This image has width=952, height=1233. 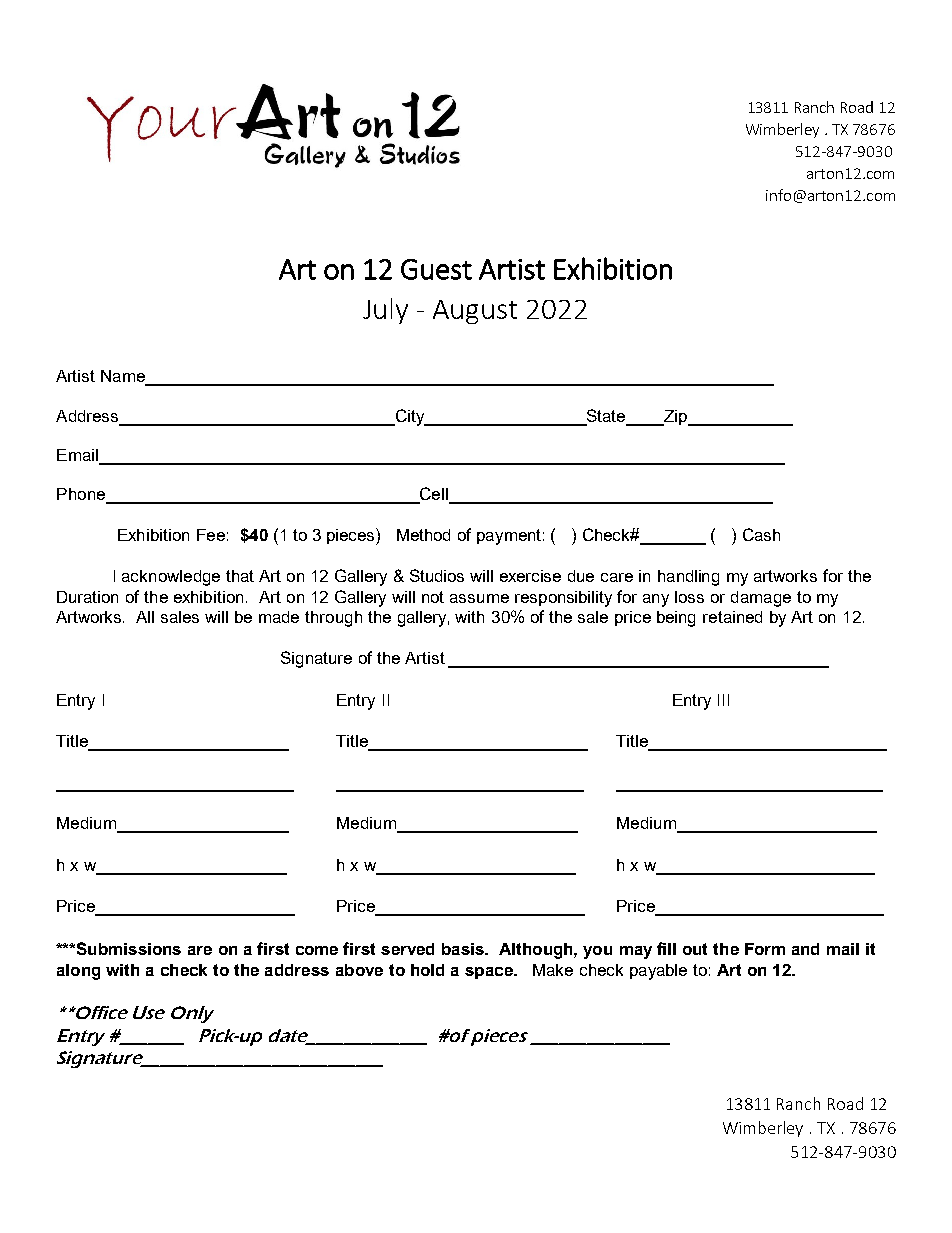 What do you see at coordinates (761, 534) in the image?
I see `Cash` at bounding box center [761, 534].
